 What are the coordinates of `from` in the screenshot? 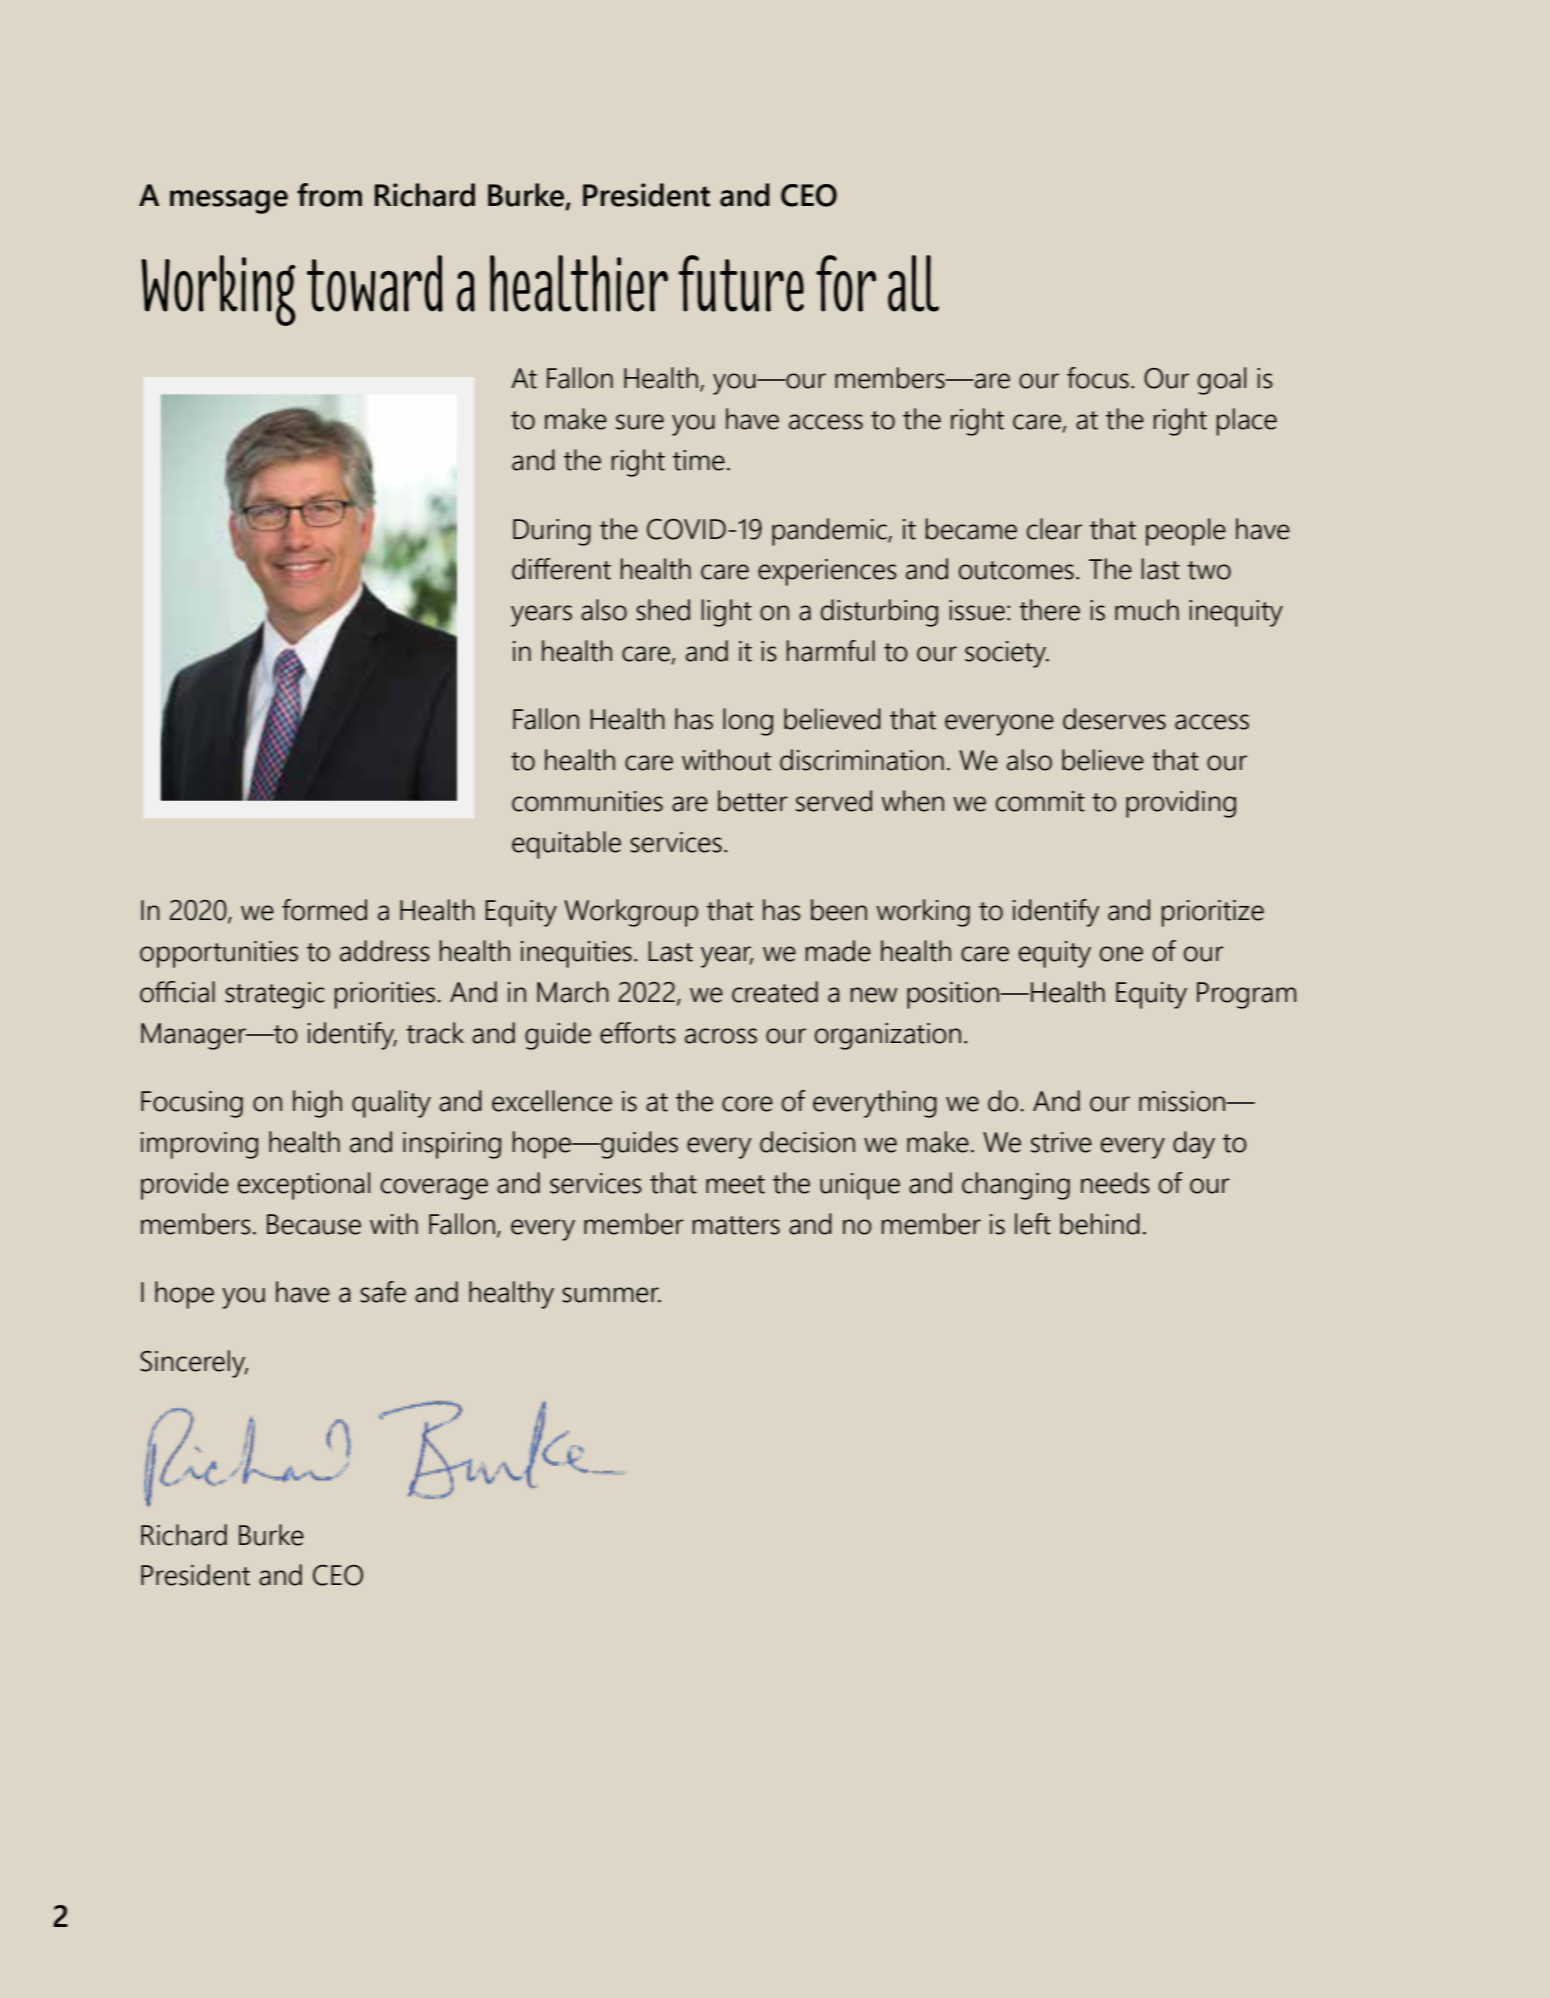 It's located at (329, 195).
